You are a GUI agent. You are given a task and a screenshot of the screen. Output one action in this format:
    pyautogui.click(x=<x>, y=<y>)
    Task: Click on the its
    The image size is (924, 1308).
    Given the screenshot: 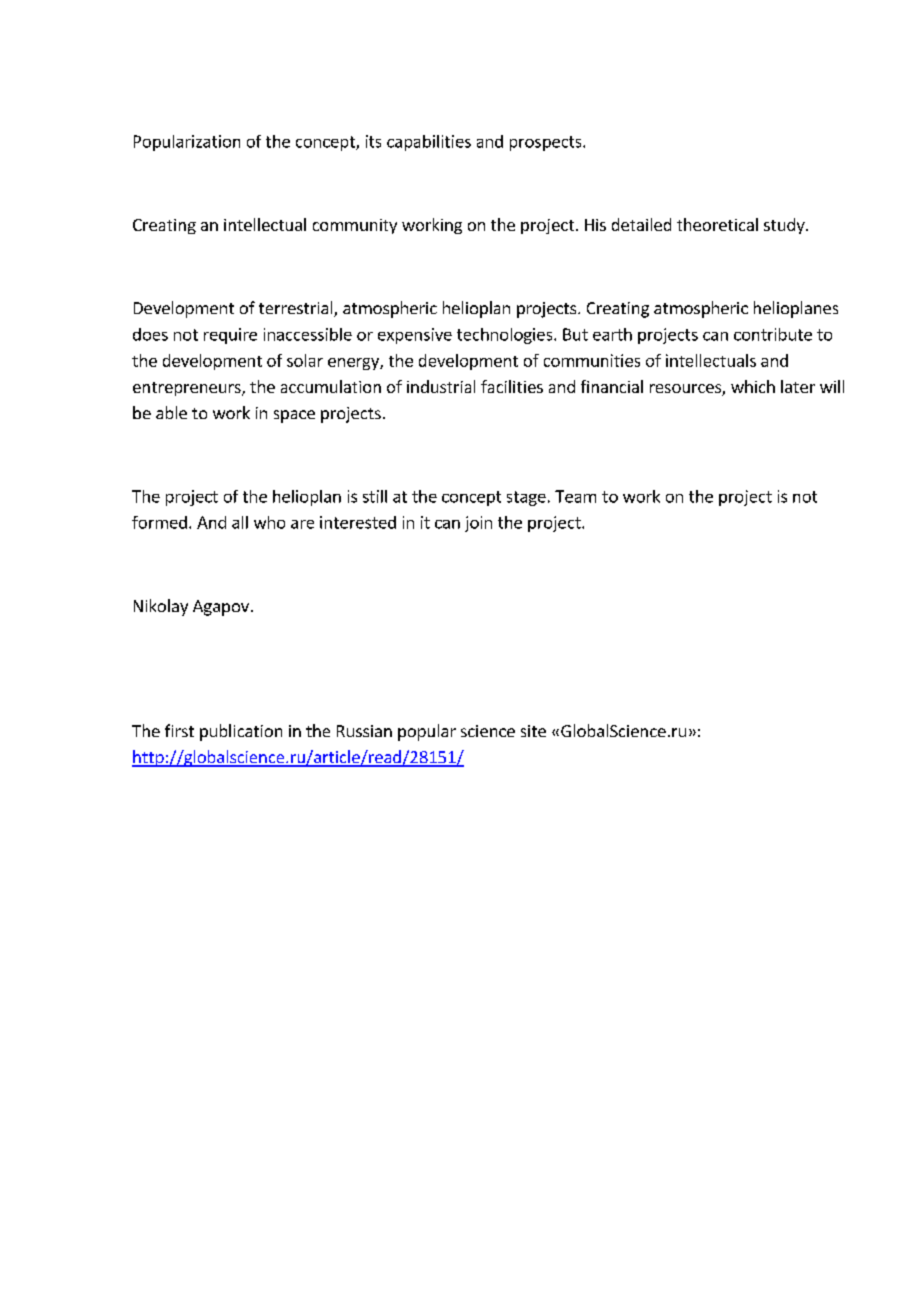 What is the action you would take?
    pyautogui.click(x=373, y=141)
